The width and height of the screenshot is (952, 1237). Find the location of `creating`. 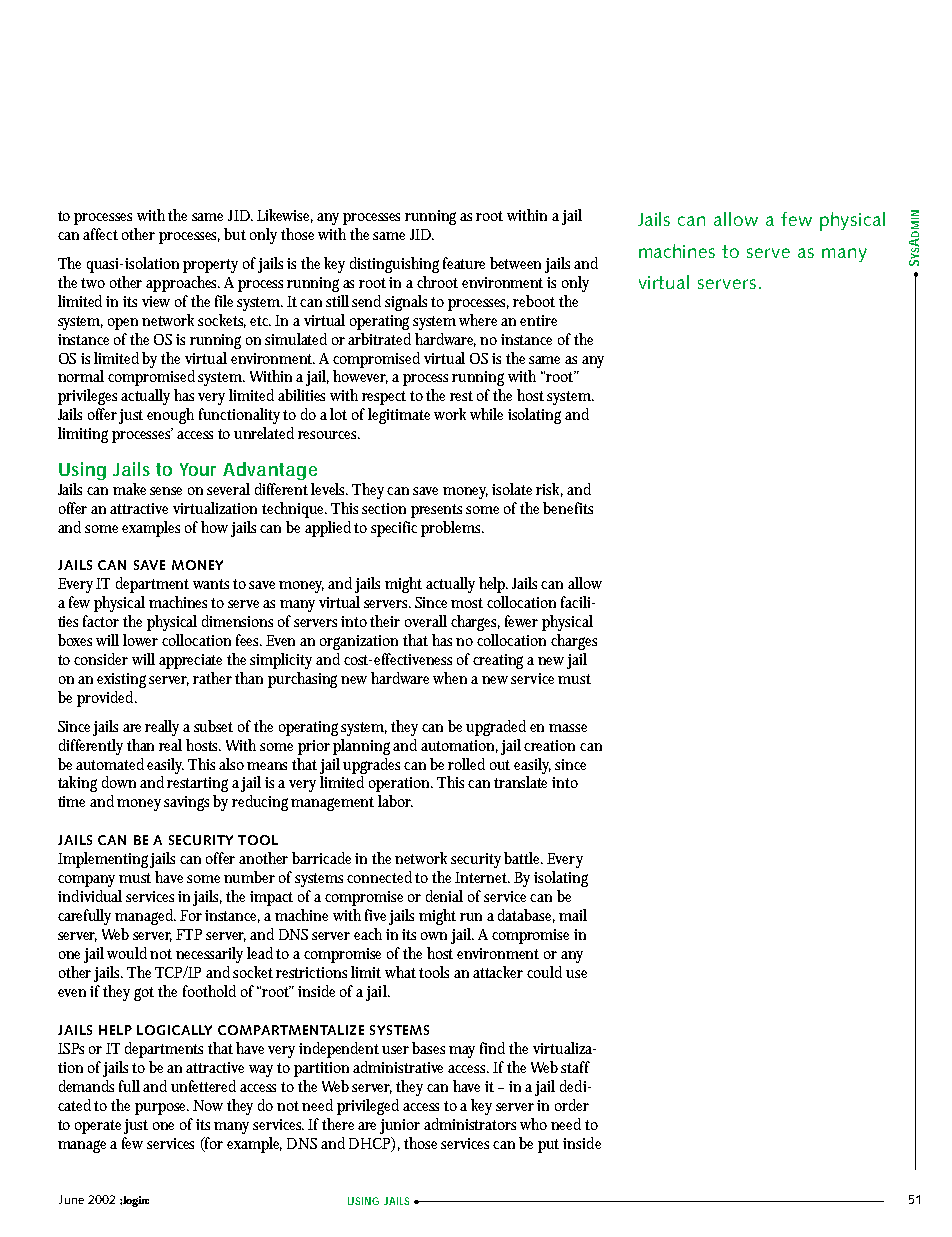

creating is located at coordinates (500, 661).
